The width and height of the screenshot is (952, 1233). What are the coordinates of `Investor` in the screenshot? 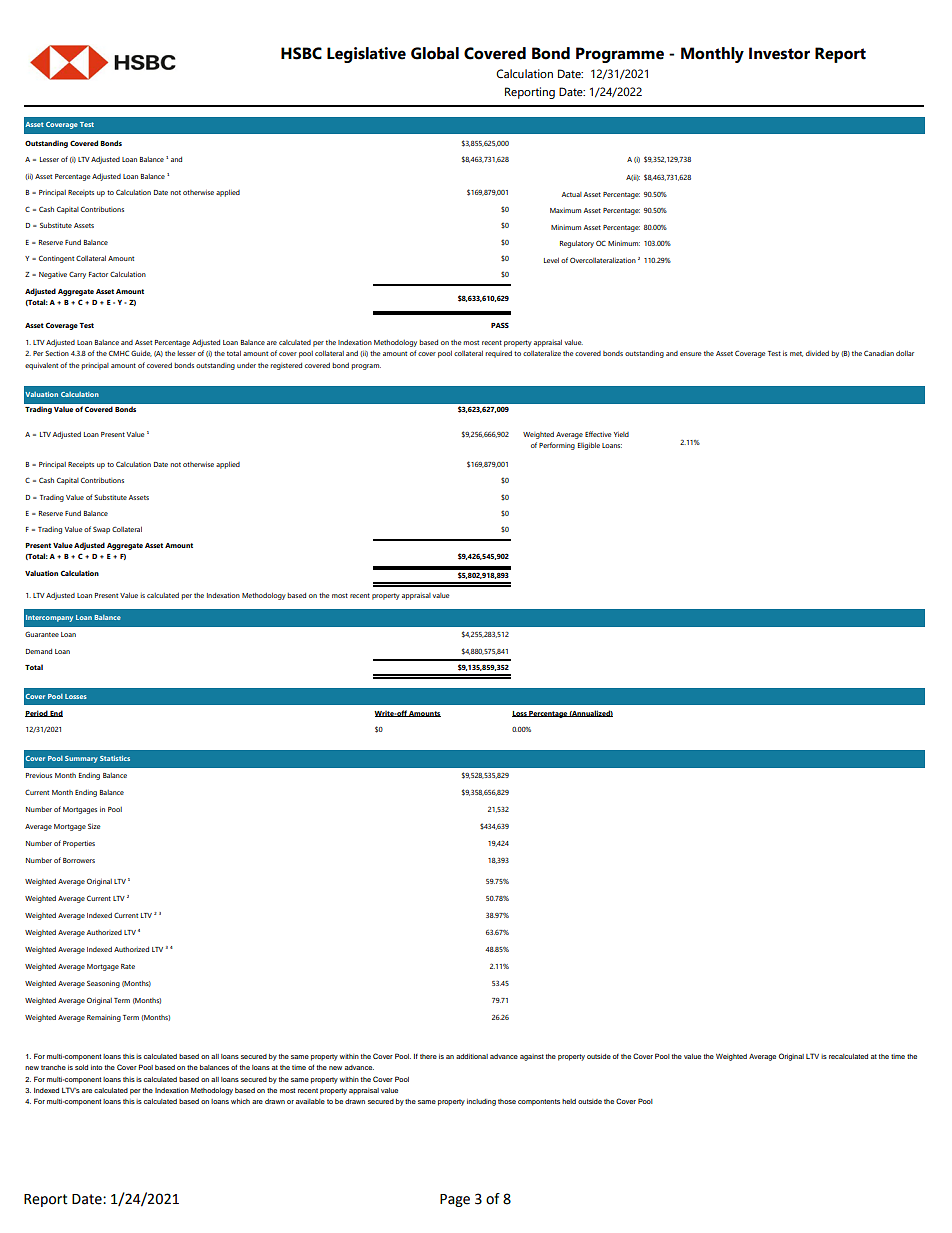 It's located at (779, 53).
